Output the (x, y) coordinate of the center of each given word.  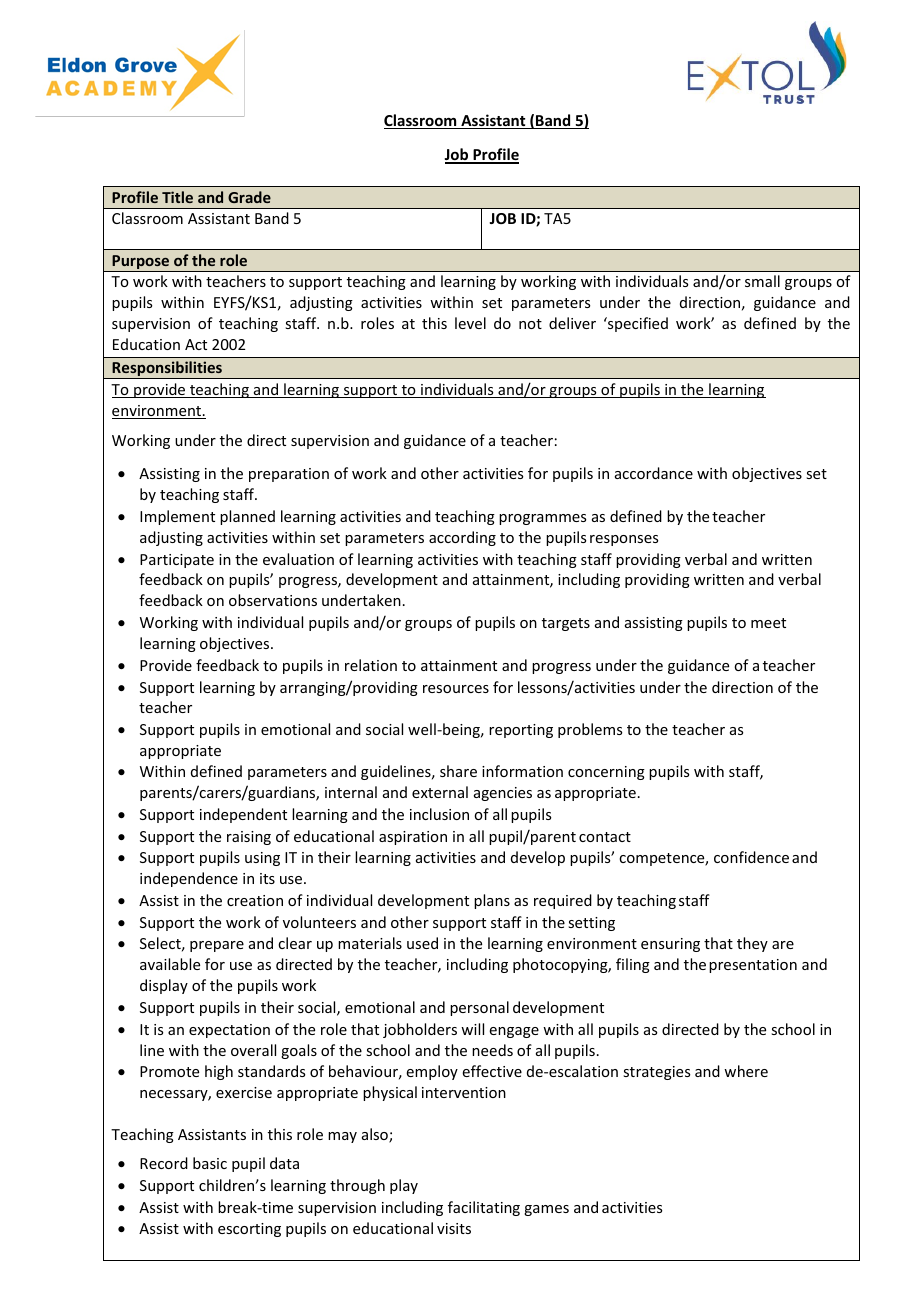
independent (243, 815)
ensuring (670, 945)
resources (456, 689)
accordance (654, 473)
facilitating (484, 1208)
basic (210, 1163)
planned (247, 517)
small (762, 281)
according (462, 538)
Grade (249, 197)
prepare (217, 946)
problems (590, 730)
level (470, 323)
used (422, 943)
